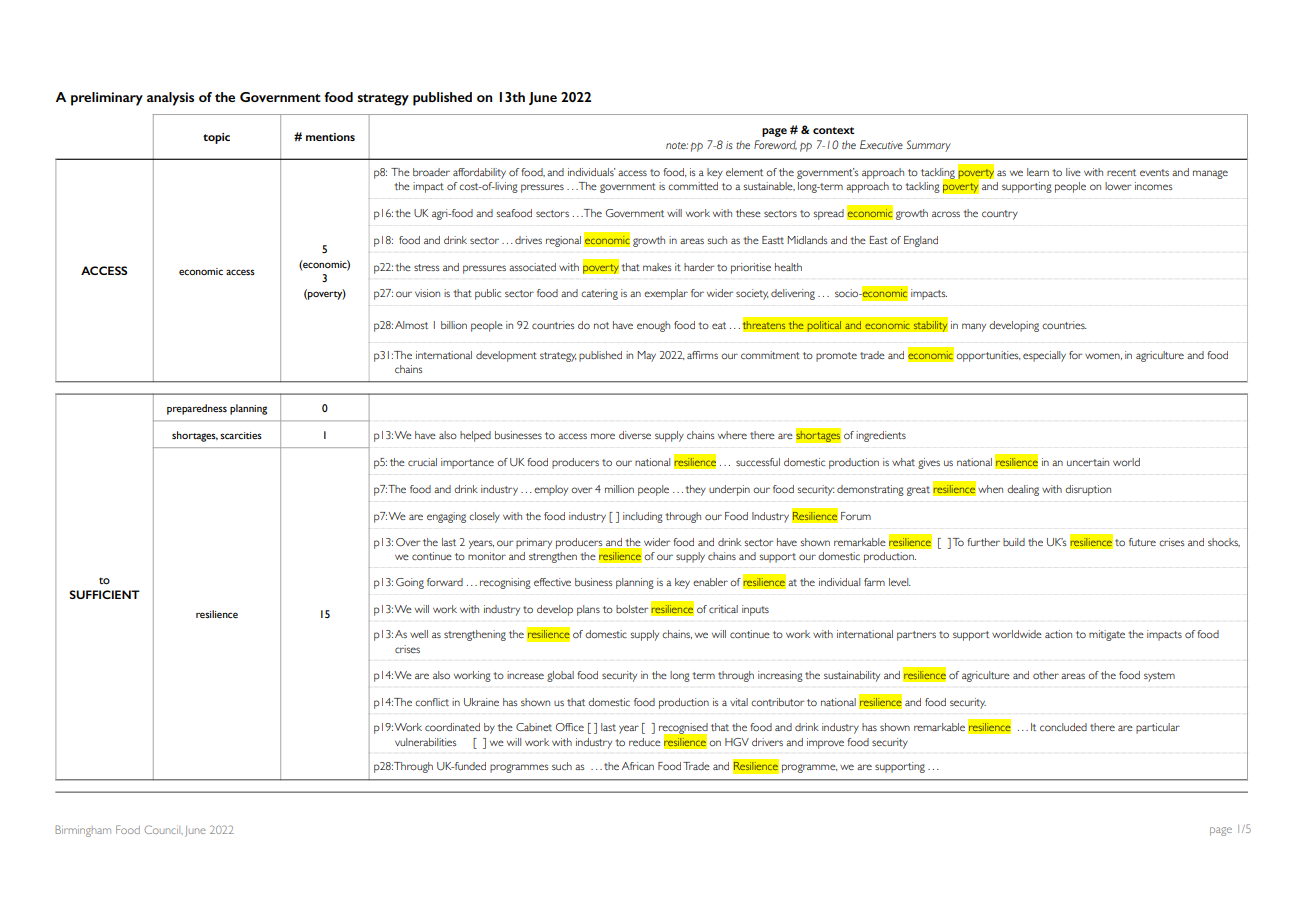 The height and width of the screenshot is (924, 1308). I want to click on learn, so click(1038, 172).
